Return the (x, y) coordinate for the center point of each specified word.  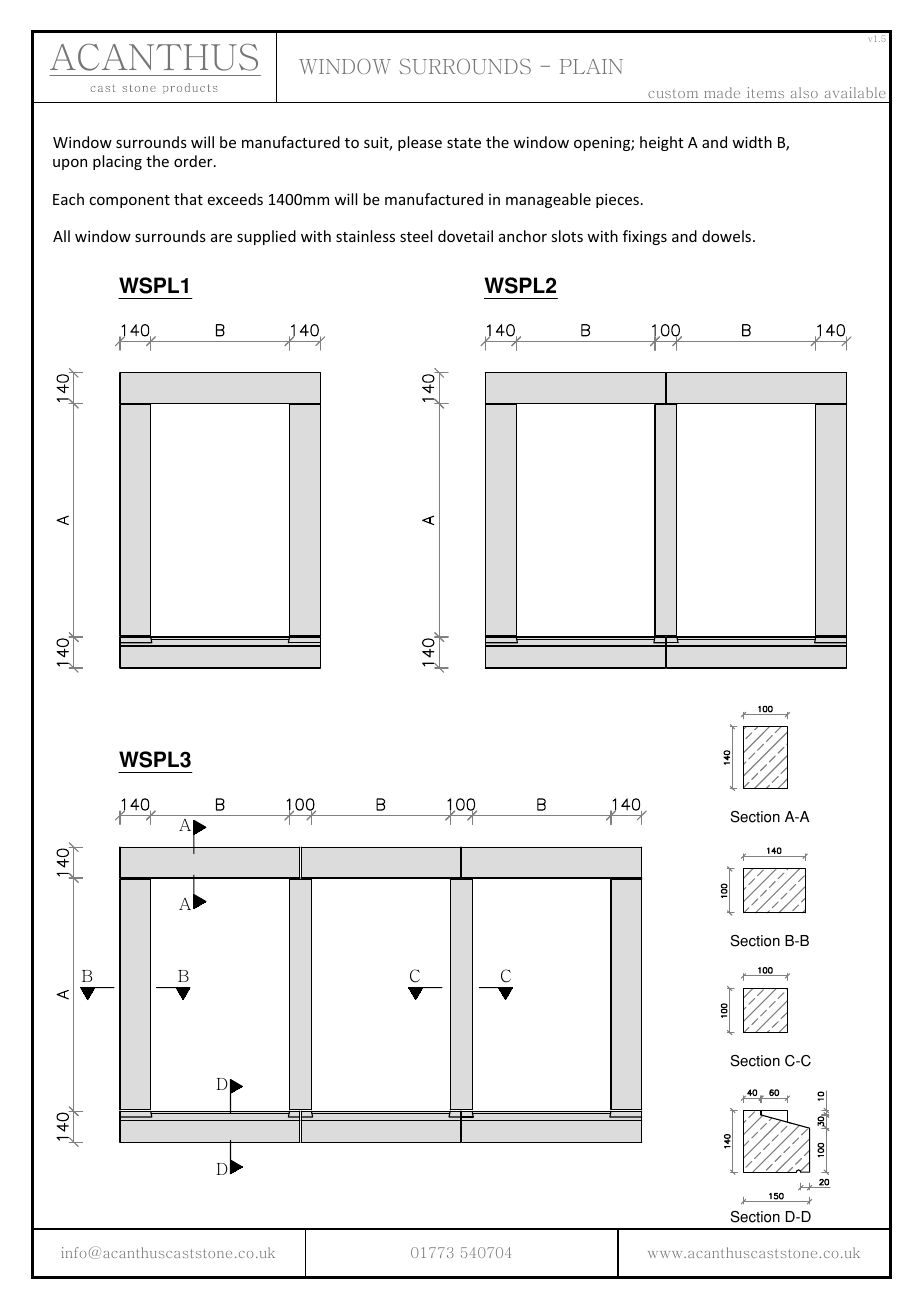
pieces (619, 201)
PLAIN (591, 66)
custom (673, 94)
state (464, 143)
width (752, 142)
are (221, 238)
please (420, 143)
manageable (548, 200)
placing (117, 162)
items (765, 92)
